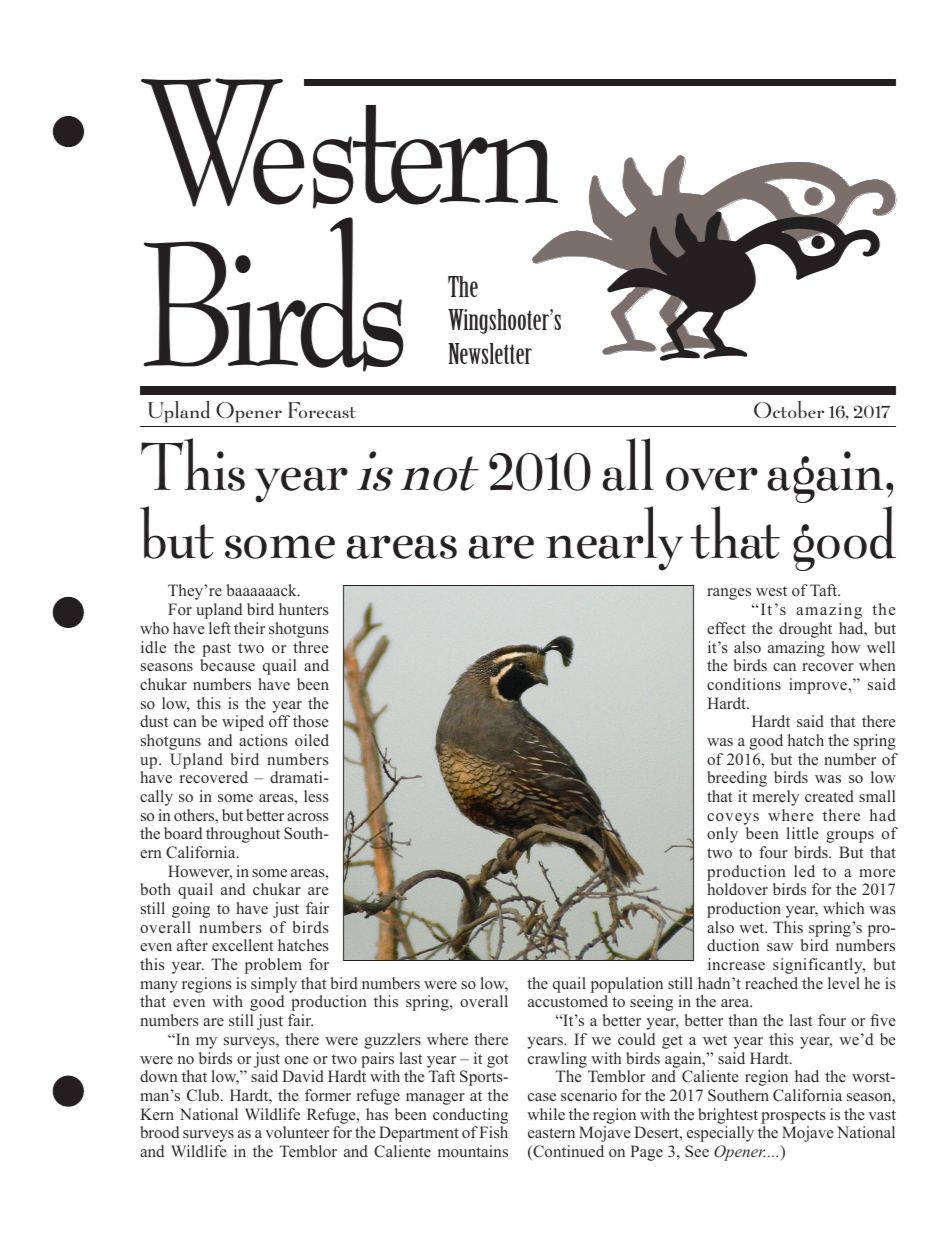 Image resolution: width=952 pixels, height=1233 pixels. I want to click on prospects, so click(793, 1117).
